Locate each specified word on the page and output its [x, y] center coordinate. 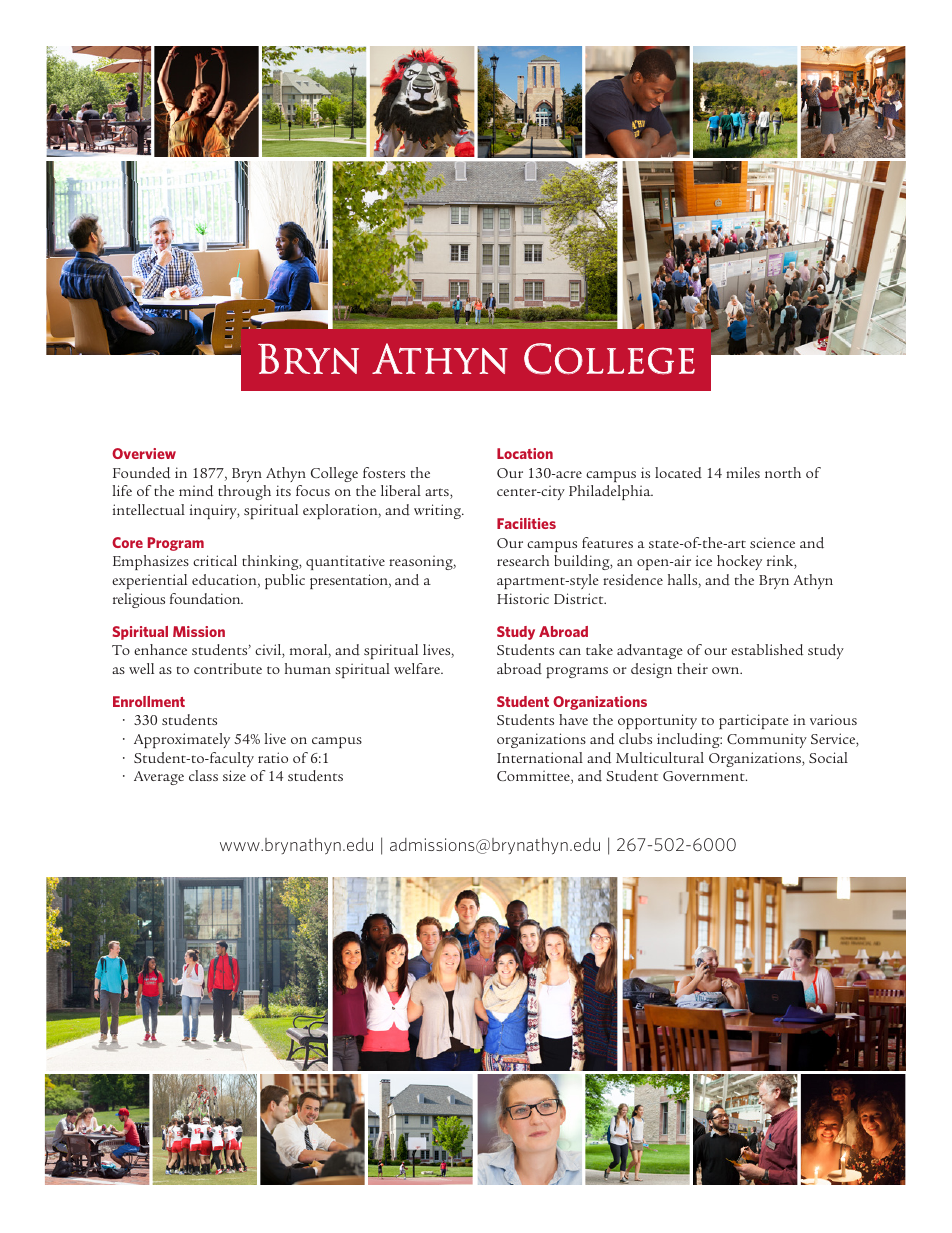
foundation [206, 599]
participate [754, 721]
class [203, 775]
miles [743, 472]
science [772, 542]
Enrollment [149, 701]
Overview [144, 453]
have [573, 719]
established [767, 650]
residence [633, 580]
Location [525, 453]
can [570, 651]
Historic [523, 598]
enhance [160, 649]
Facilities [526, 523]
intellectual [149, 509]
